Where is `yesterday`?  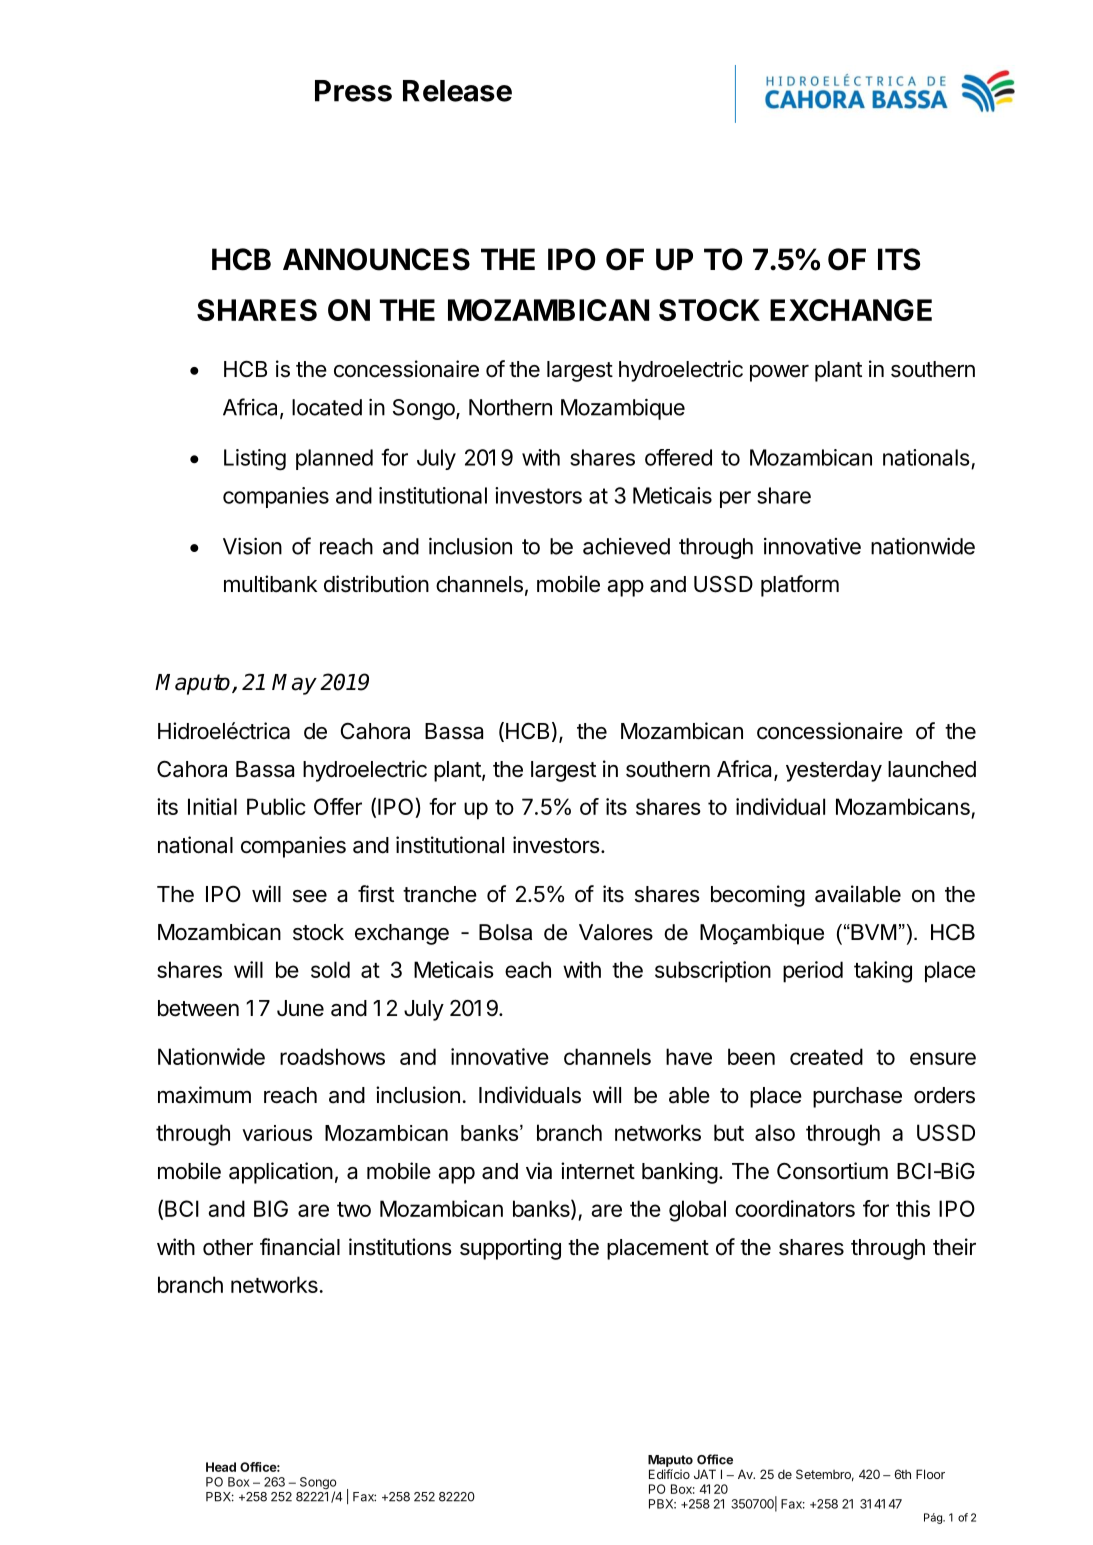 yesterday is located at coordinates (834, 771).
